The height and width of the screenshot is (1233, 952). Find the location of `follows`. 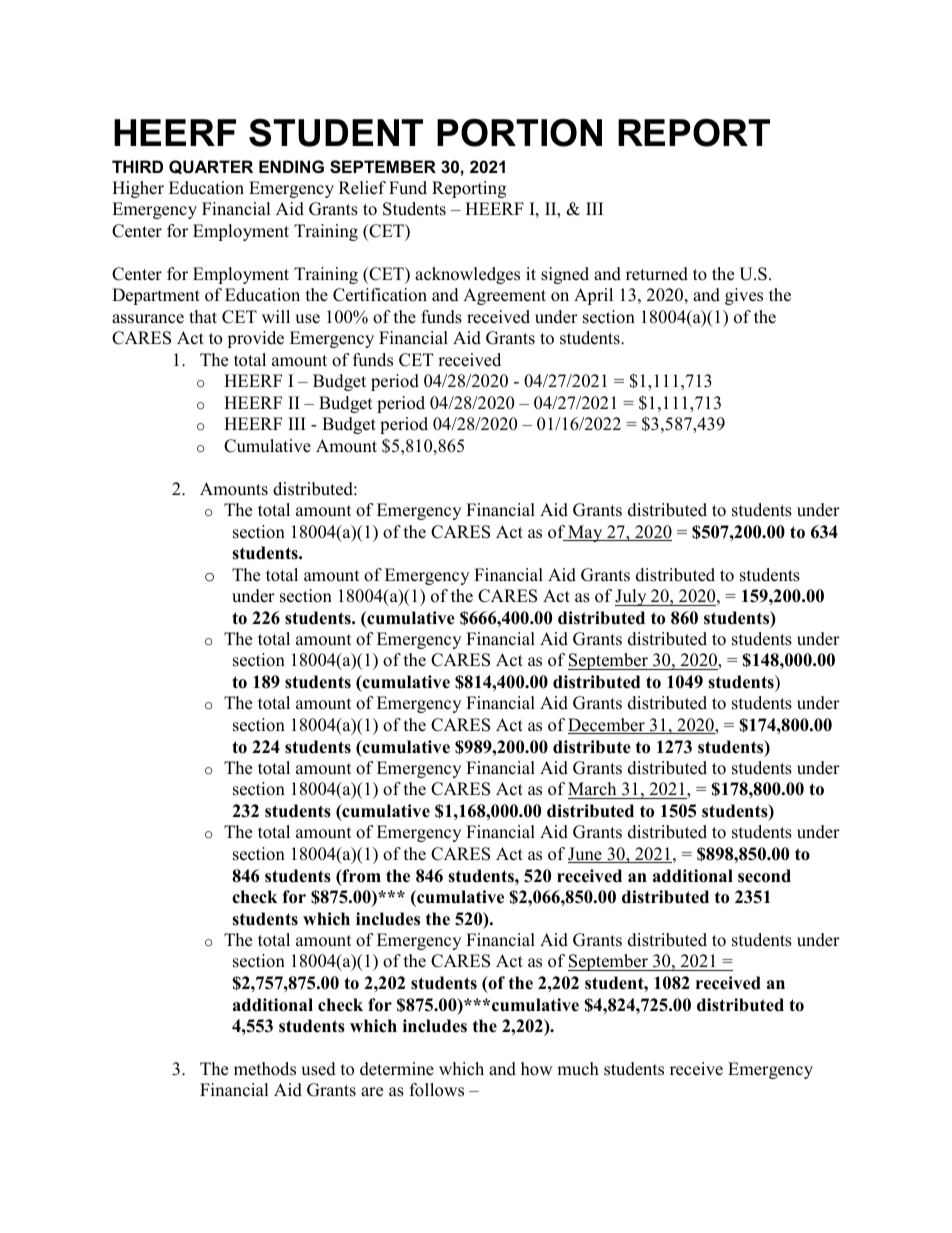

follows is located at coordinates (437, 1090).
